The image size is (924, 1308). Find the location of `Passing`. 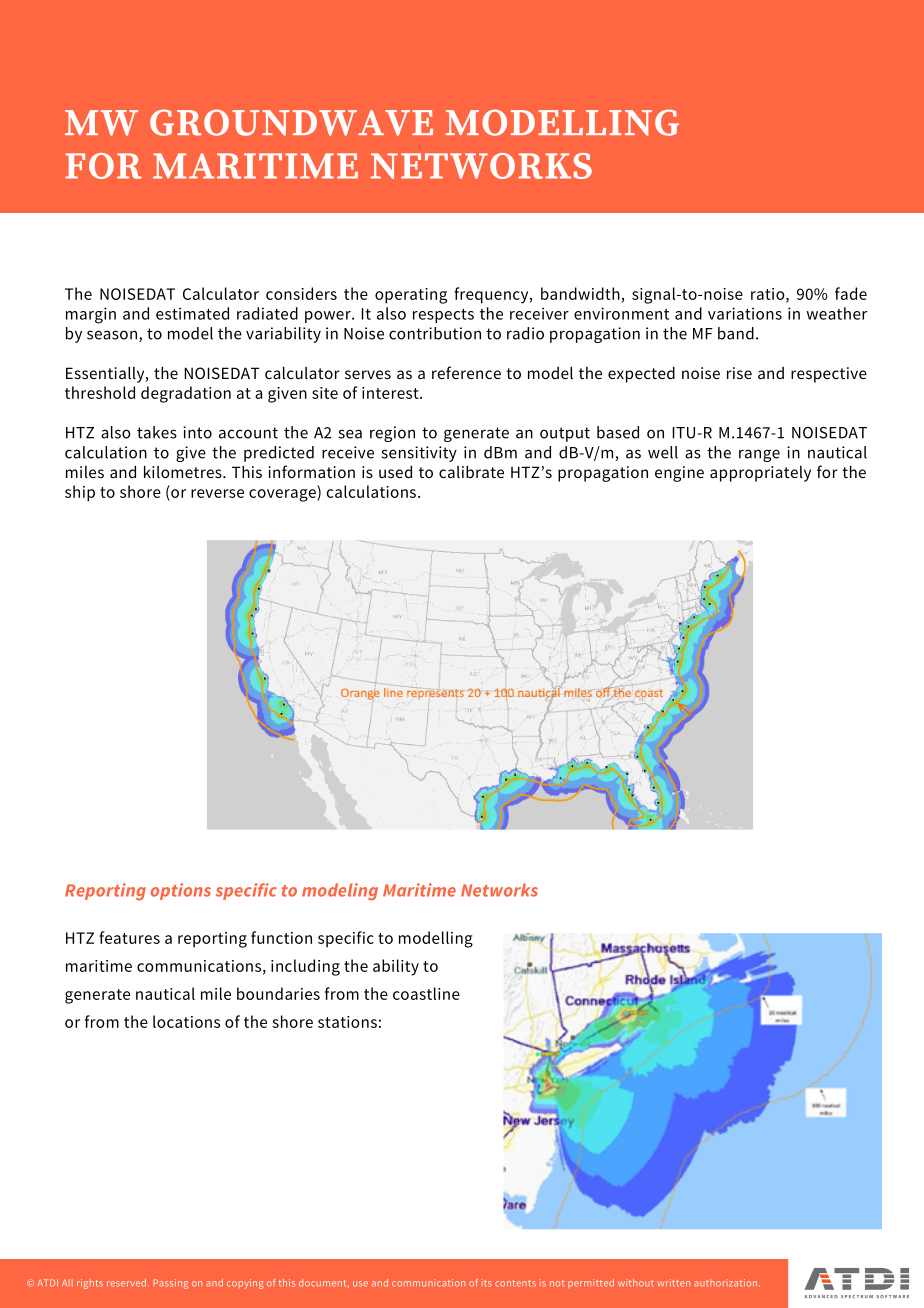

Passing is located at coordinates (170, 1284).
